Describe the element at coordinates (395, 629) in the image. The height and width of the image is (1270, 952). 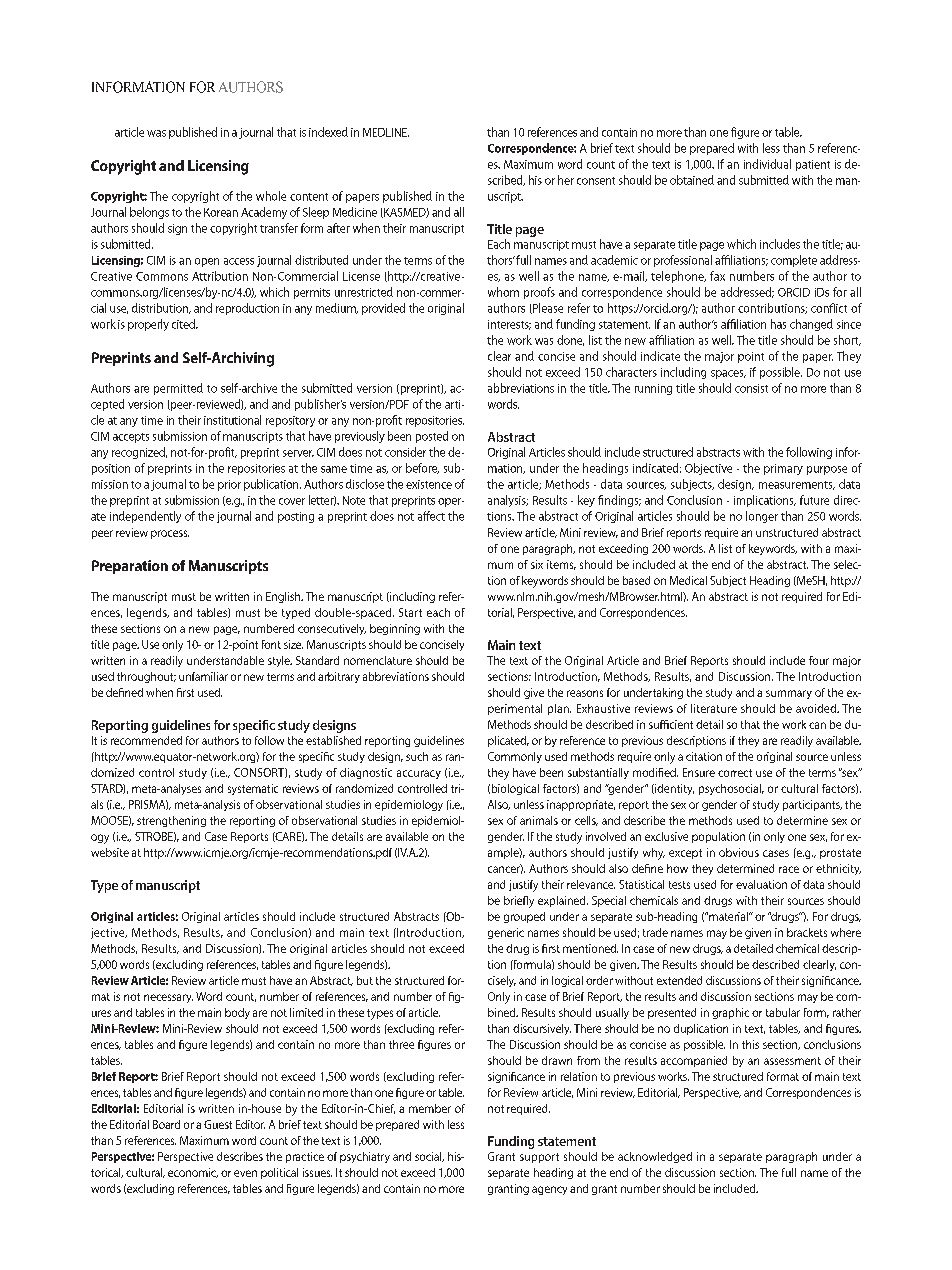
I see `beginning` at that location.
